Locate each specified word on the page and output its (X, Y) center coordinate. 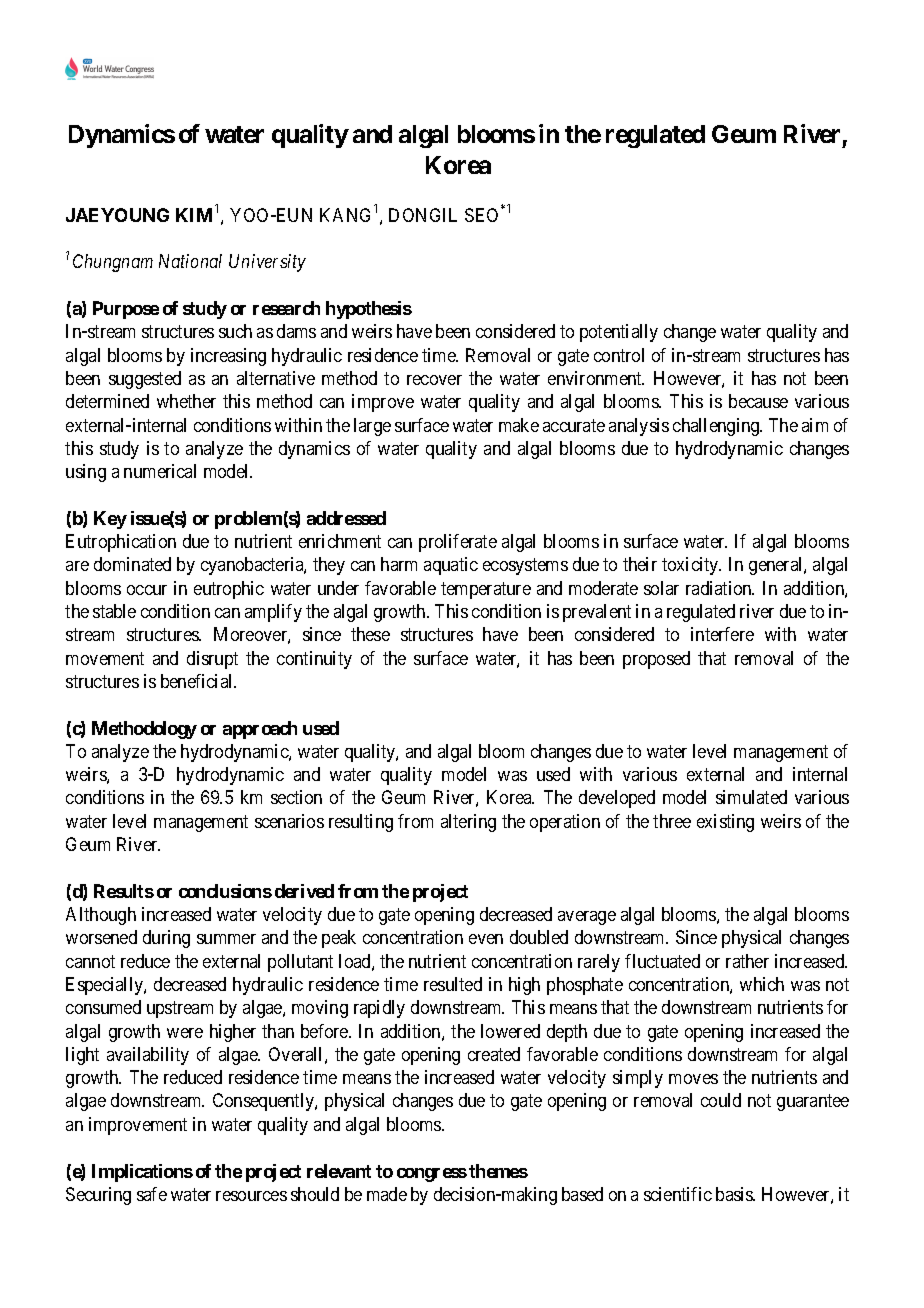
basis (735, 1194)
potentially (619, 333)
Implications (142, 1173)
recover (434, 380)
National (190, 261)
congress (432, 1175)
